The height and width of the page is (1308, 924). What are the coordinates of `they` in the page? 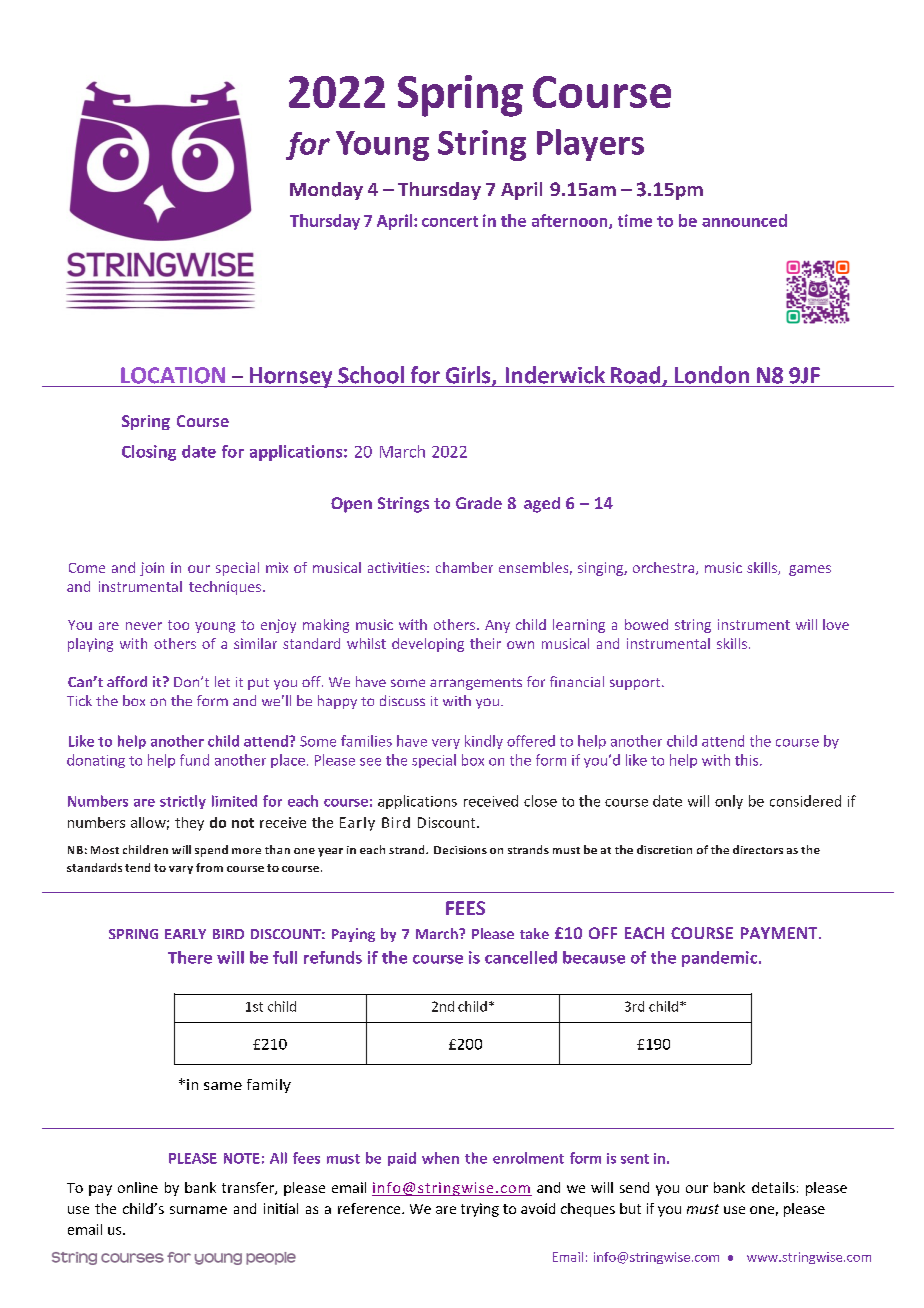 It's located at (189, 824).
